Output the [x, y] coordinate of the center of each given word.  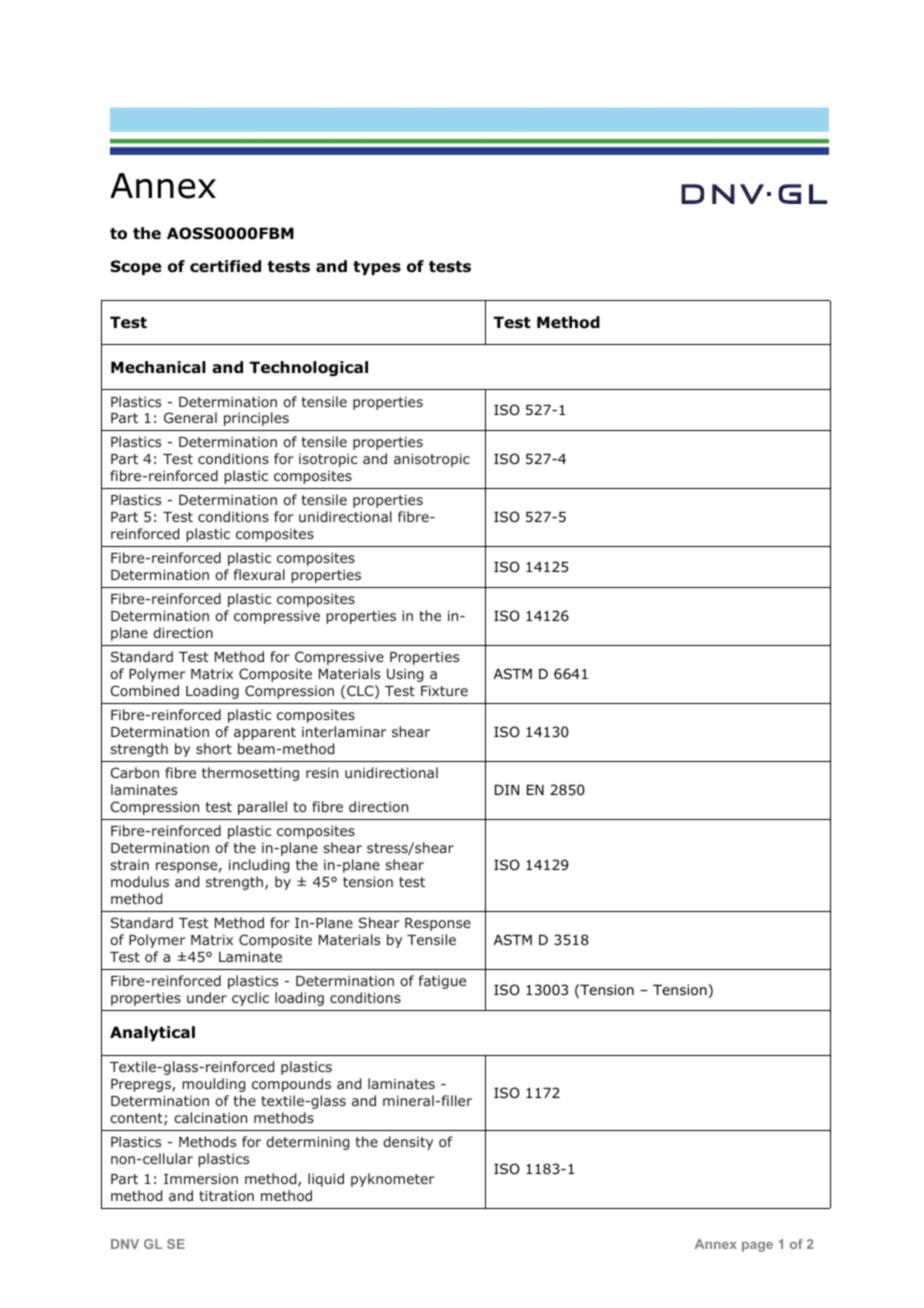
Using [405, 675]
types [377, 268]
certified [225, 266]
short [214, 748]
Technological [309, 368]
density [408, 1143]
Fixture [444, 690]
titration [226, 1195]
